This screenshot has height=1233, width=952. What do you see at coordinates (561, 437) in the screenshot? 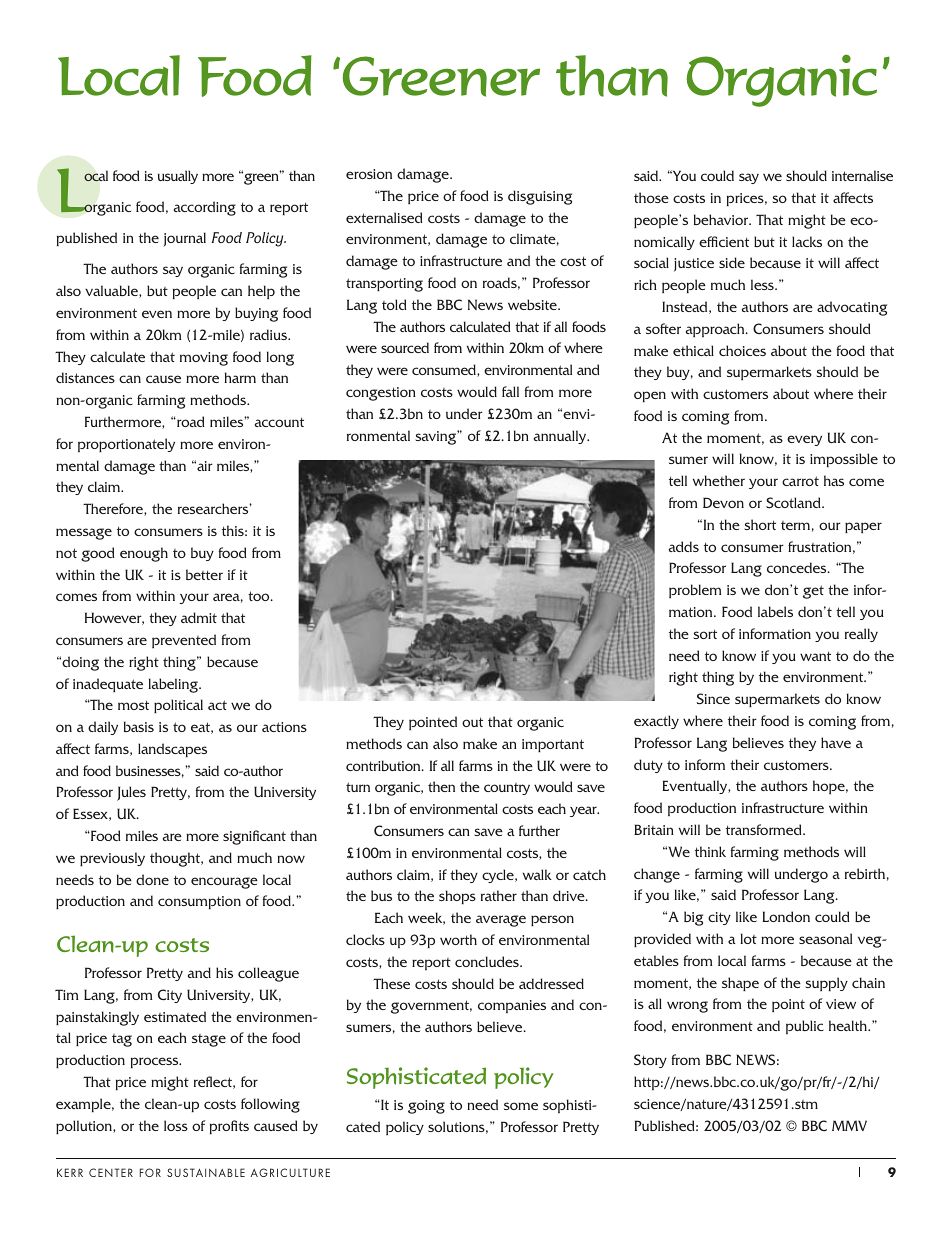
I see `annually` at bounding box center [561, 437].
